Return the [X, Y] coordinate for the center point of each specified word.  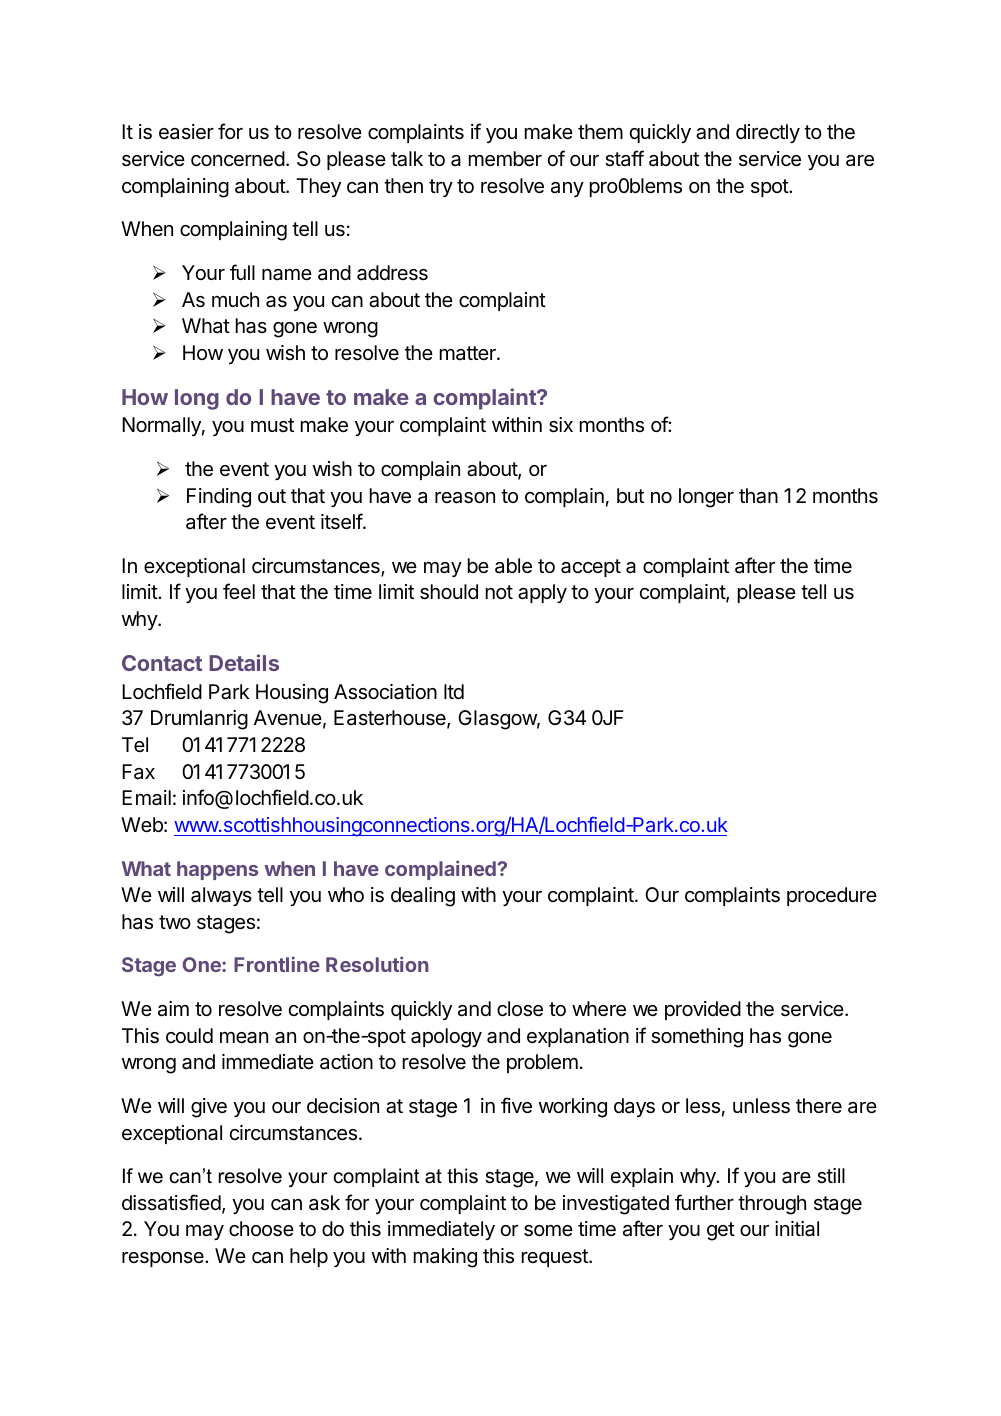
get [721, 1231]
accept [591, 568]
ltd [454, 691]
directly [768, 133]
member [505, 159]
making [445, 1258]
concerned [238, 159]
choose [261, 1229]
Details [244, 662]
